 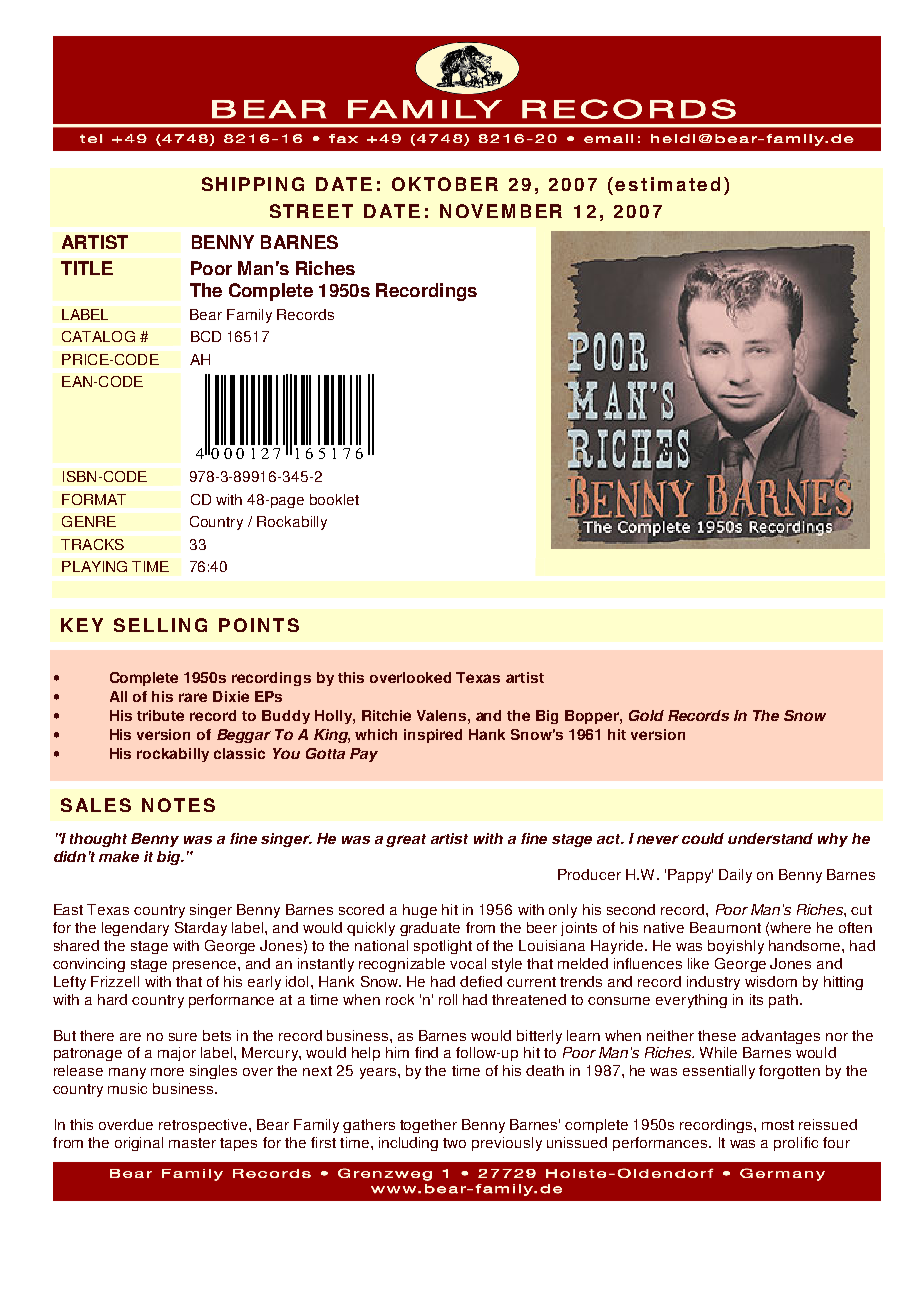 I want to click on retrospective, so click(x=204, y=1126).
